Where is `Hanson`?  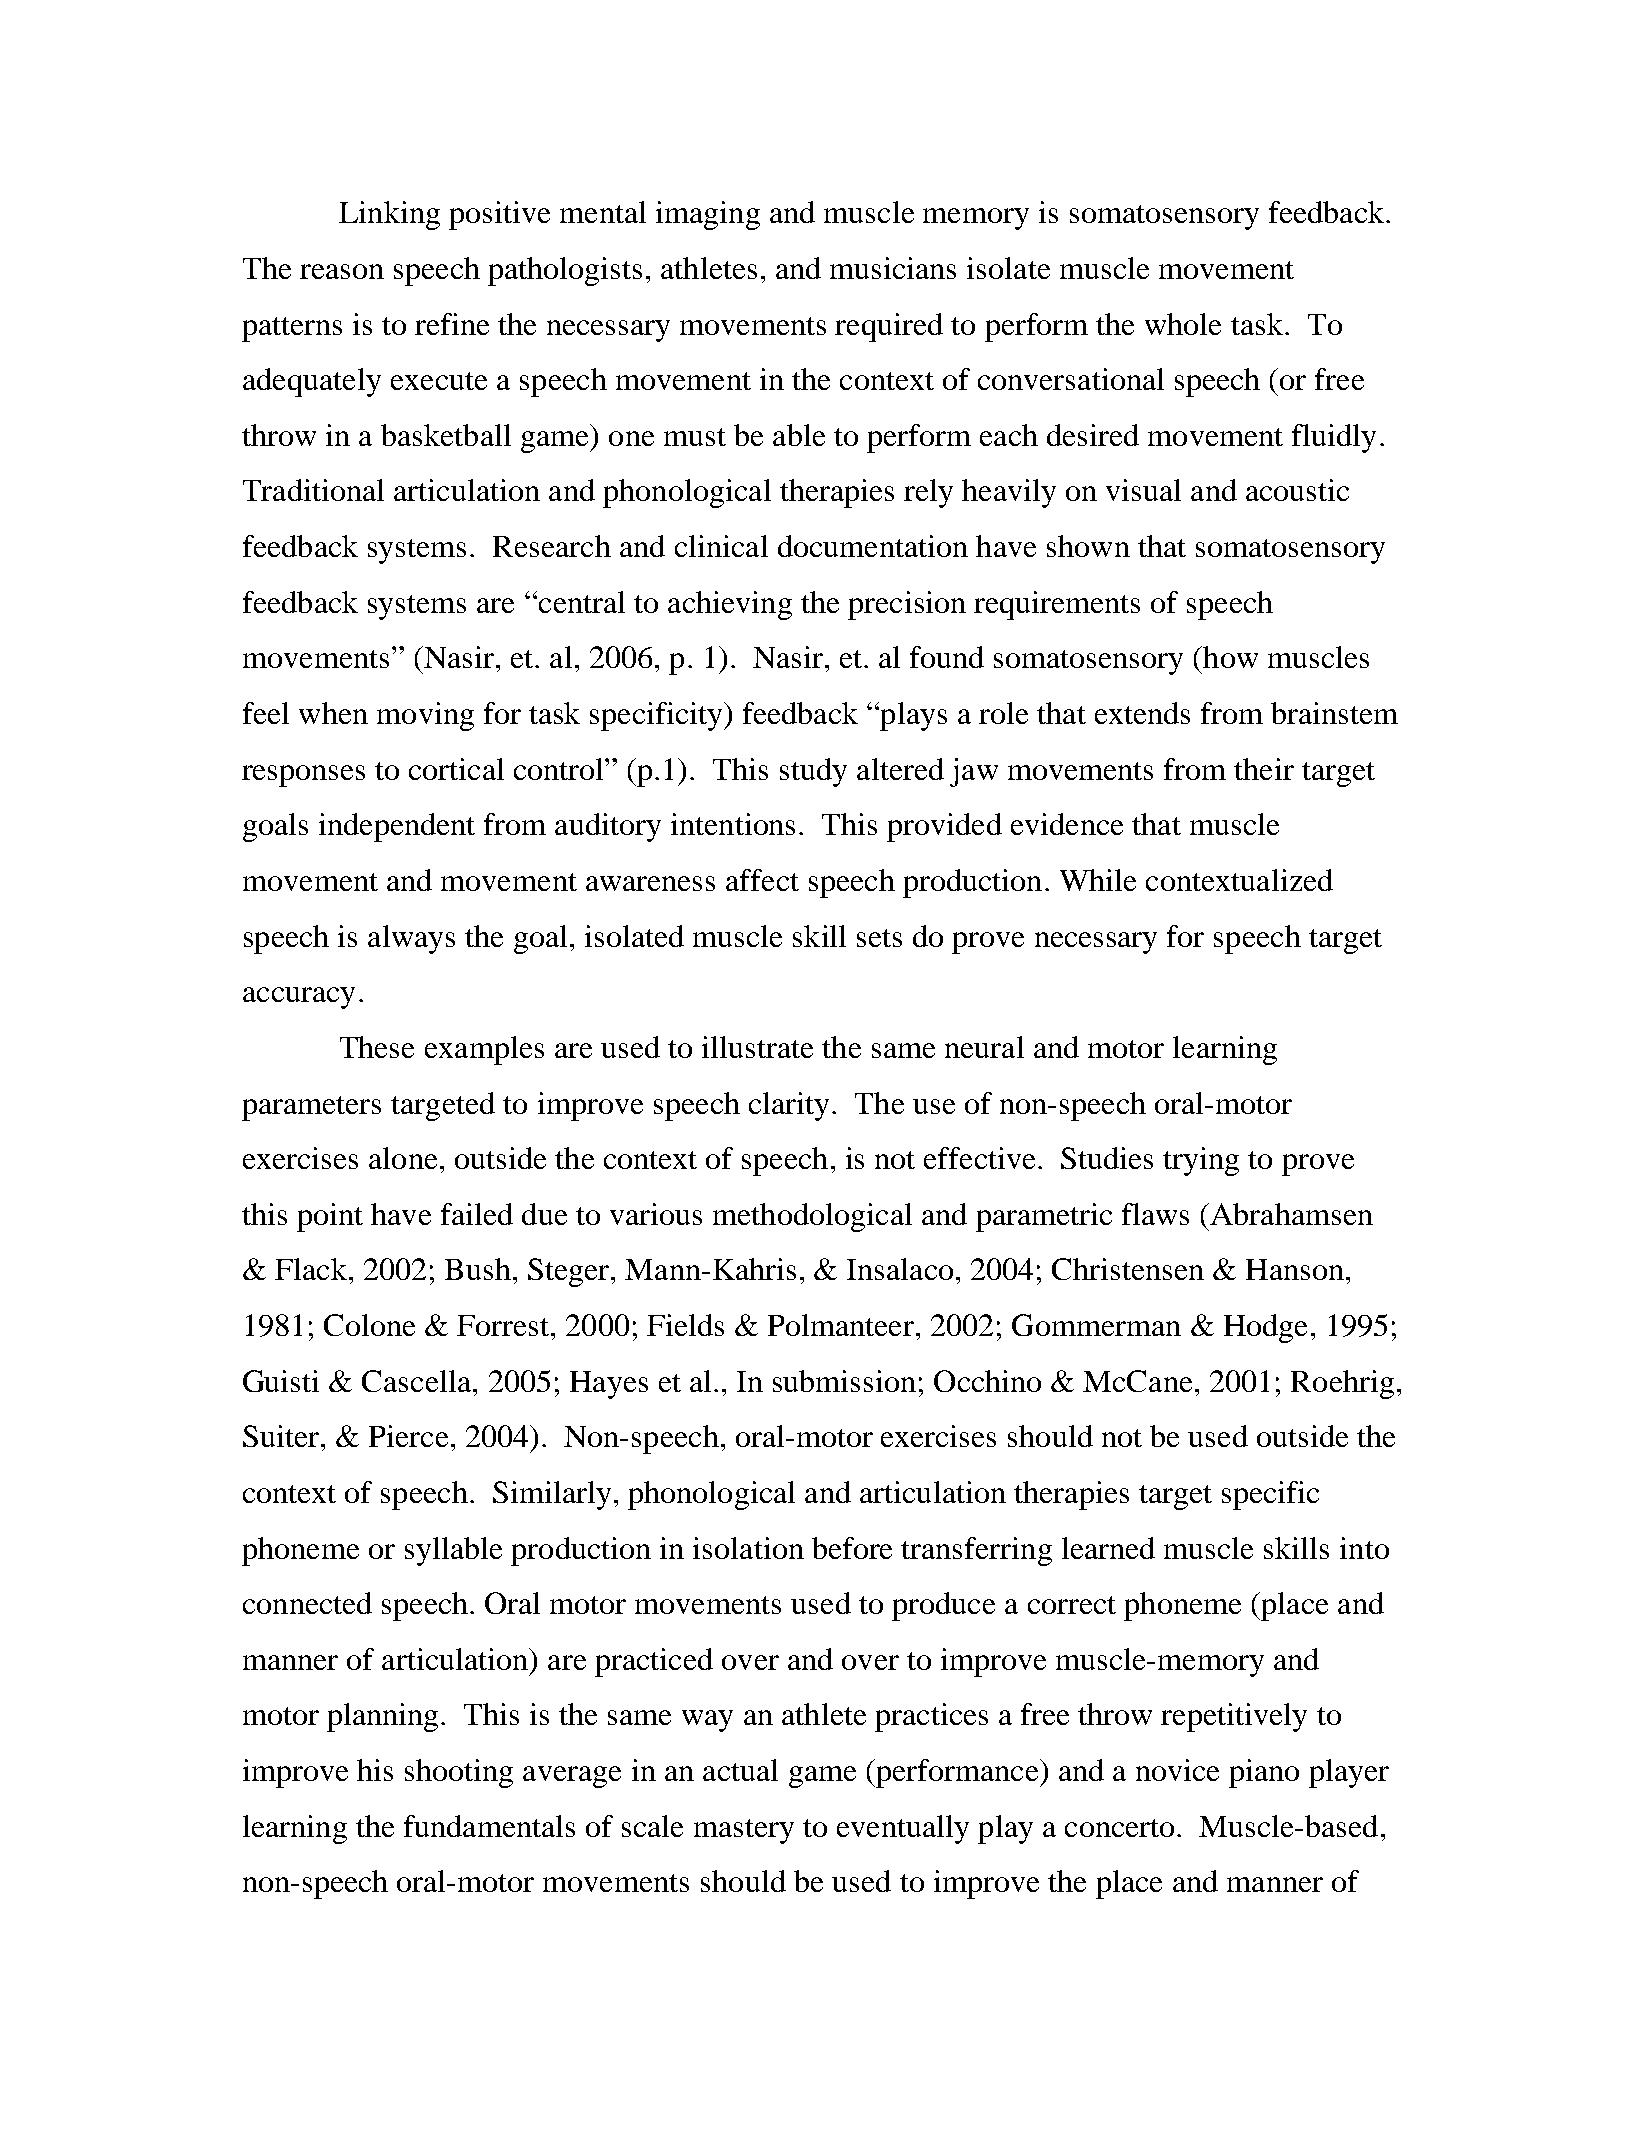 Hanson is located at coordinates (1295, 1269).
